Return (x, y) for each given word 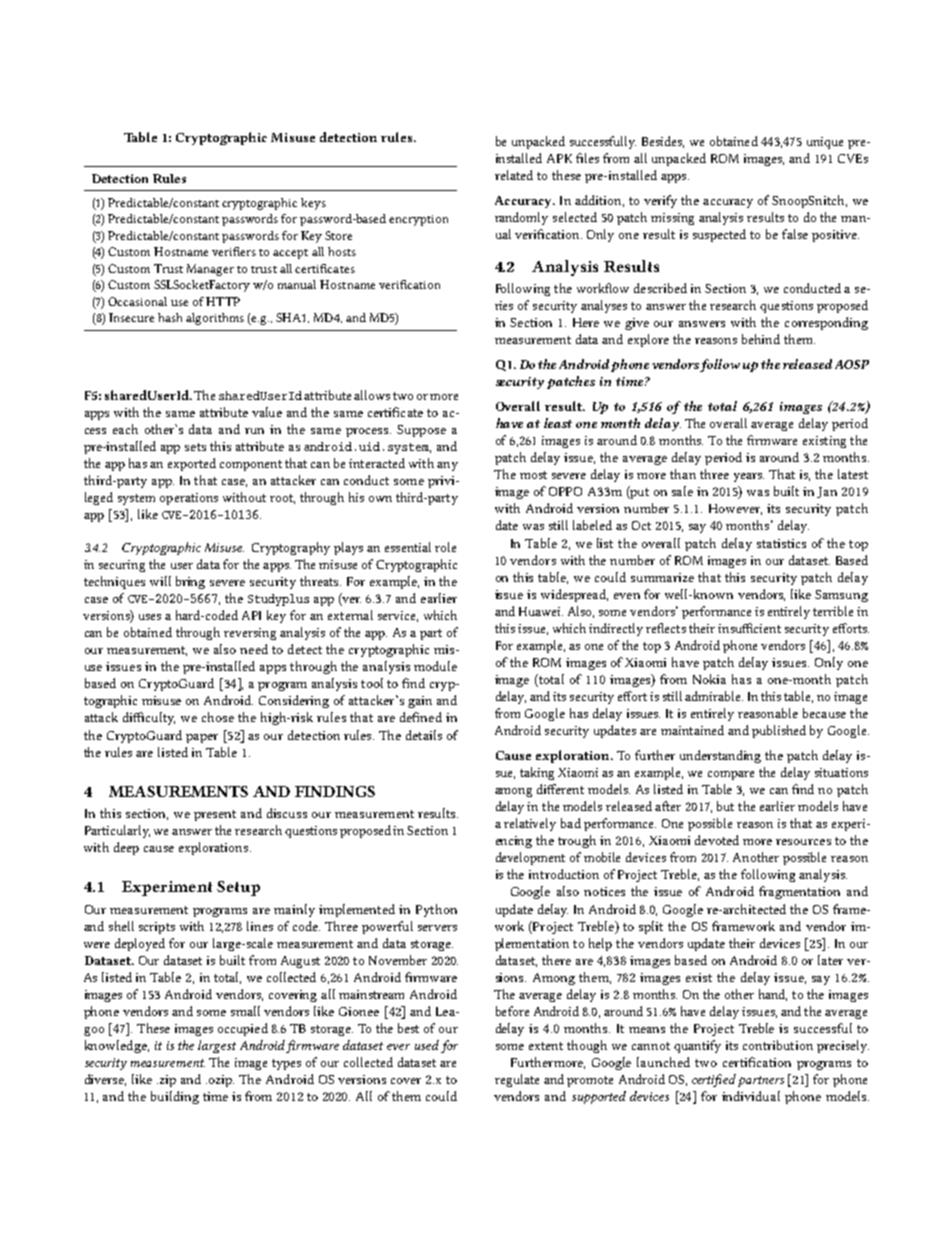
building (175, 1097)
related (514, 175)
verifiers (234, 251)
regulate (517, 1080)
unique (825, 143)
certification (757, 1062)
